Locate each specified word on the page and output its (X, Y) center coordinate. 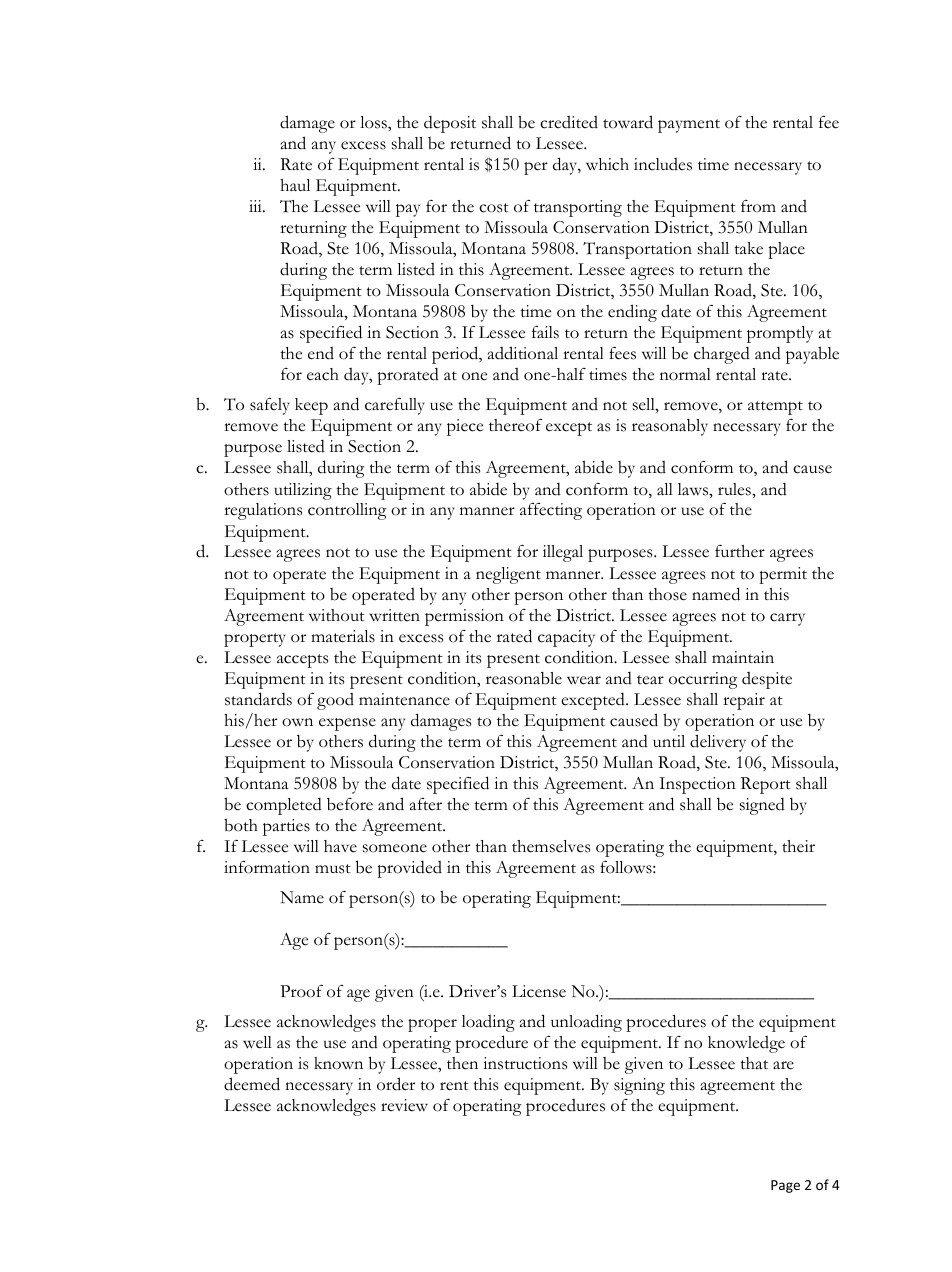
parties (286, 827)
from (758, 206)
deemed (252, 1084)
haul (295, 185)
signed (762, 806)
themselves (551, 846)
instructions (525, 1063)
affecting (551, 511)
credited (569, 122)
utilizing (303, 491)
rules (735, 489)
